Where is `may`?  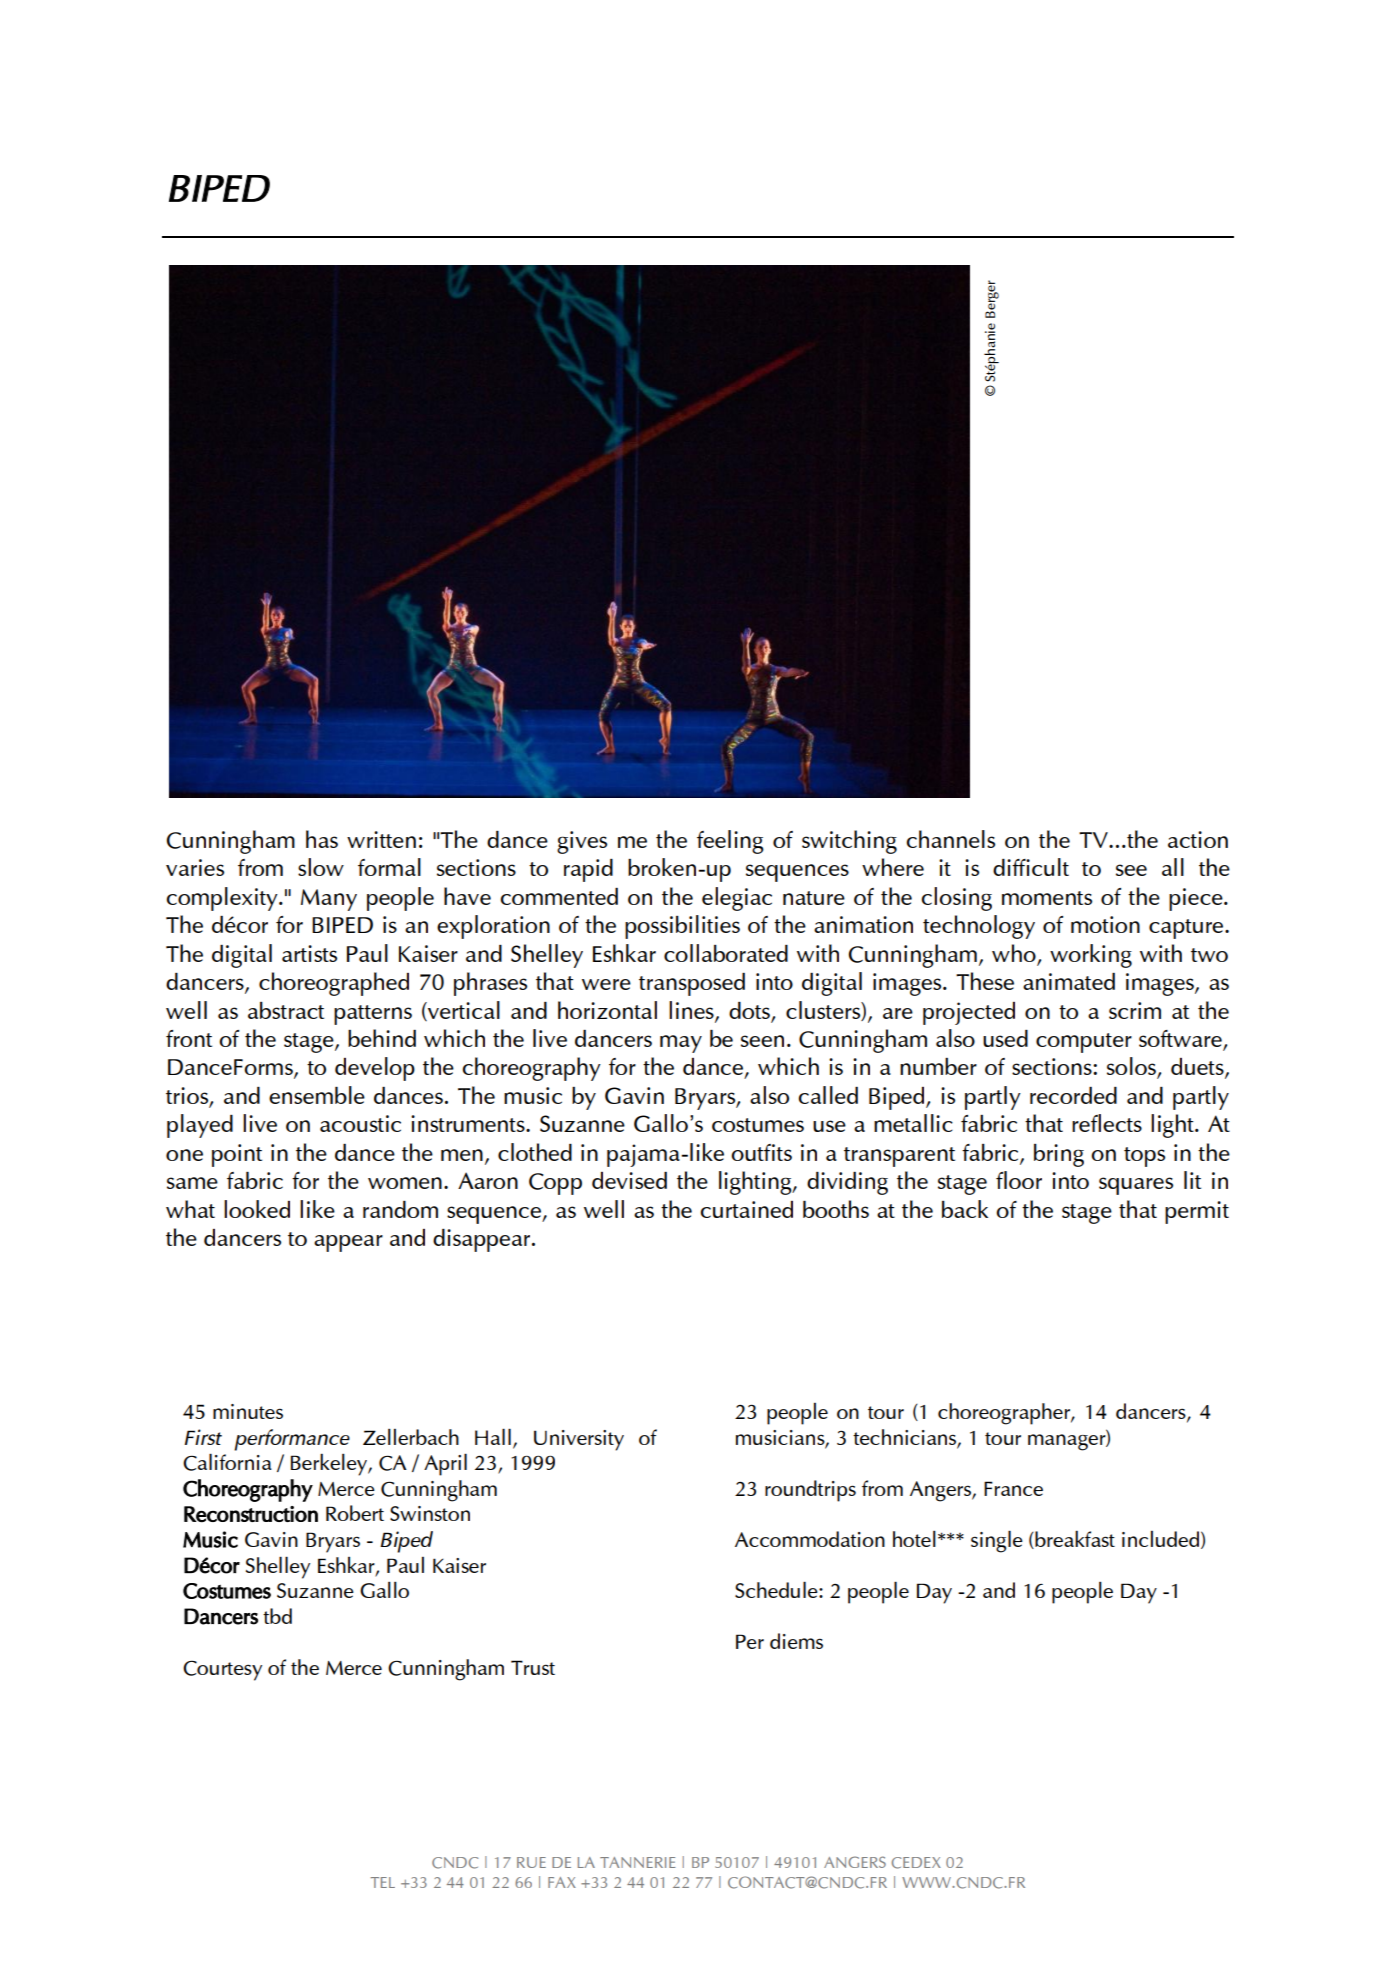
may is located at coordinates (681, 1044).
